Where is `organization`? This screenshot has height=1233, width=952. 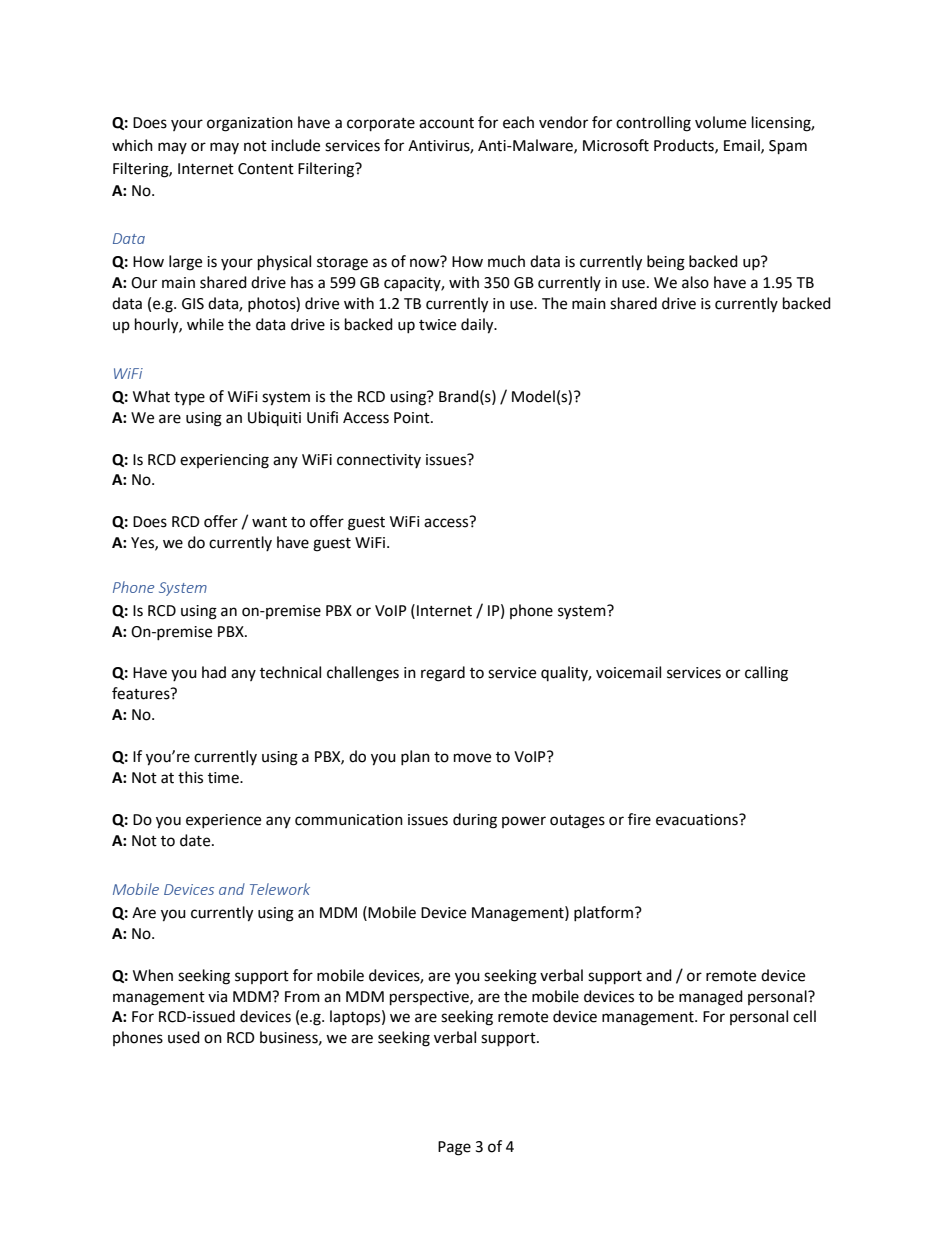 organization is located at coordinates (250, 124).
